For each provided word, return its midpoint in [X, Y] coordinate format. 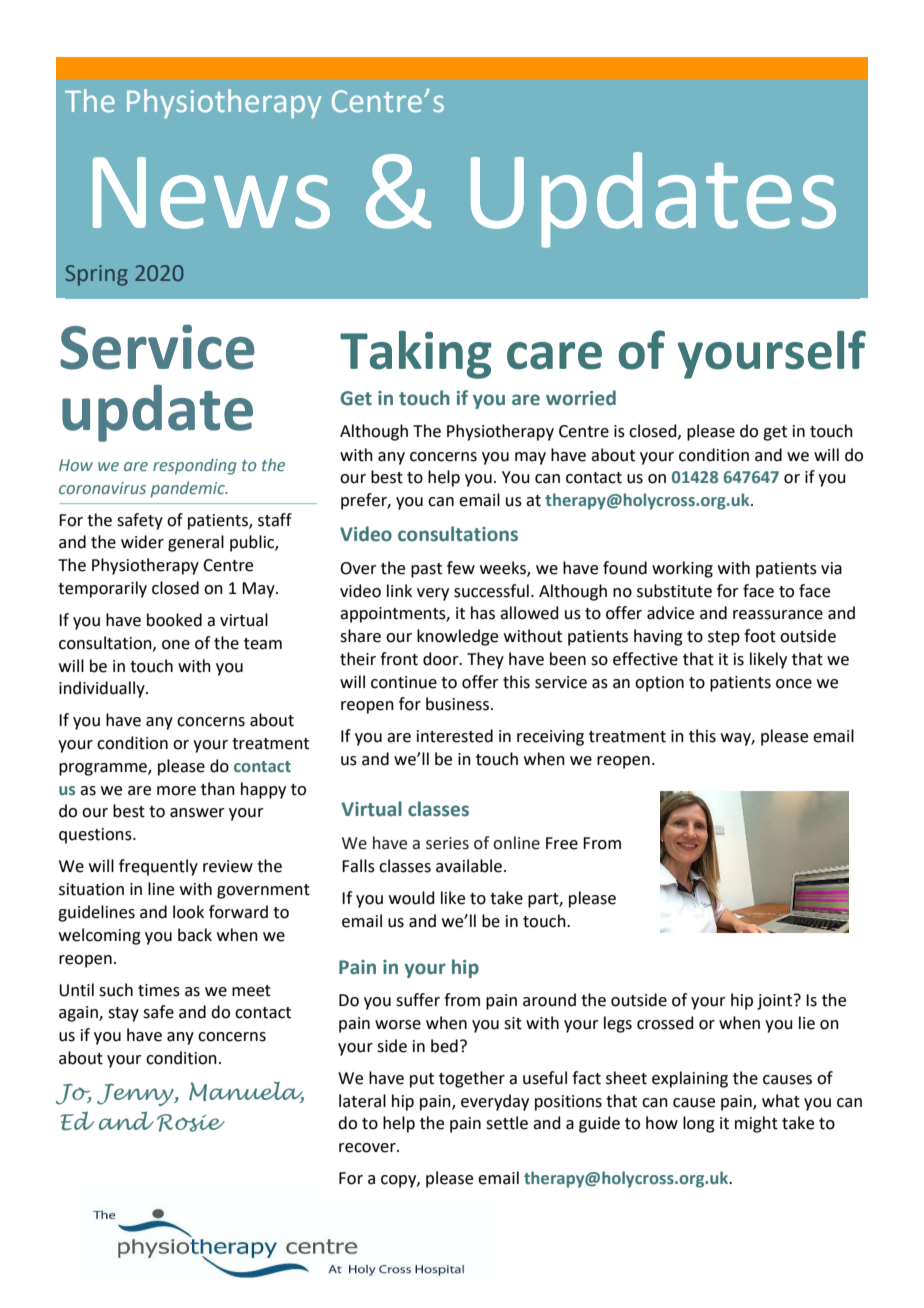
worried [581, 398]
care [554, 356]
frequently [158, 867]
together [472, 1079]
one [176, 645]
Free [562, 843]
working [682, 569]
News [211, 193]
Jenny [136, 1095]
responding [194, 466]
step [724, 638]
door [442, 659]
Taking [416, 355]
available [469, 866]
